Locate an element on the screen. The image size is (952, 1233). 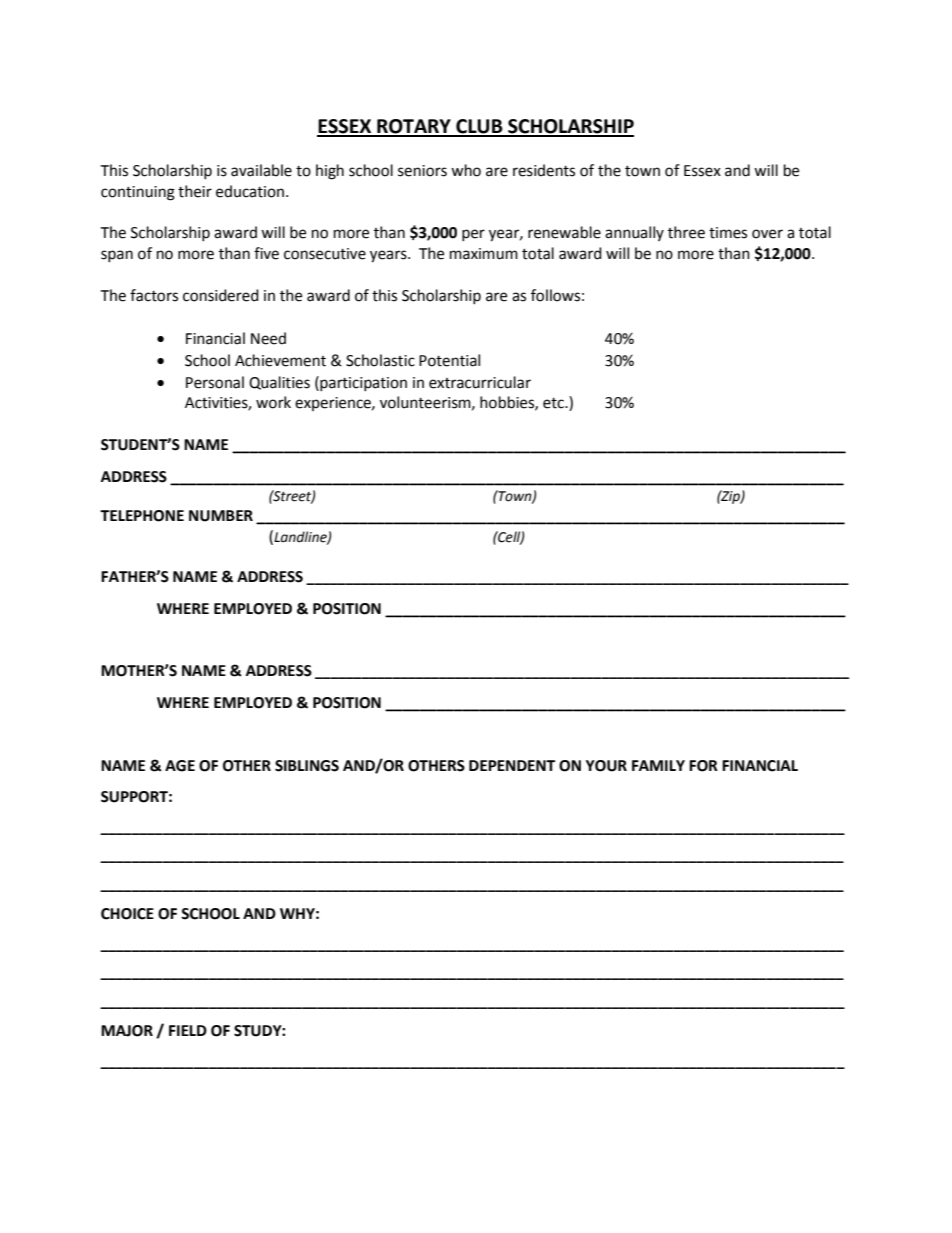
their is located at coordinates (195, 191).
